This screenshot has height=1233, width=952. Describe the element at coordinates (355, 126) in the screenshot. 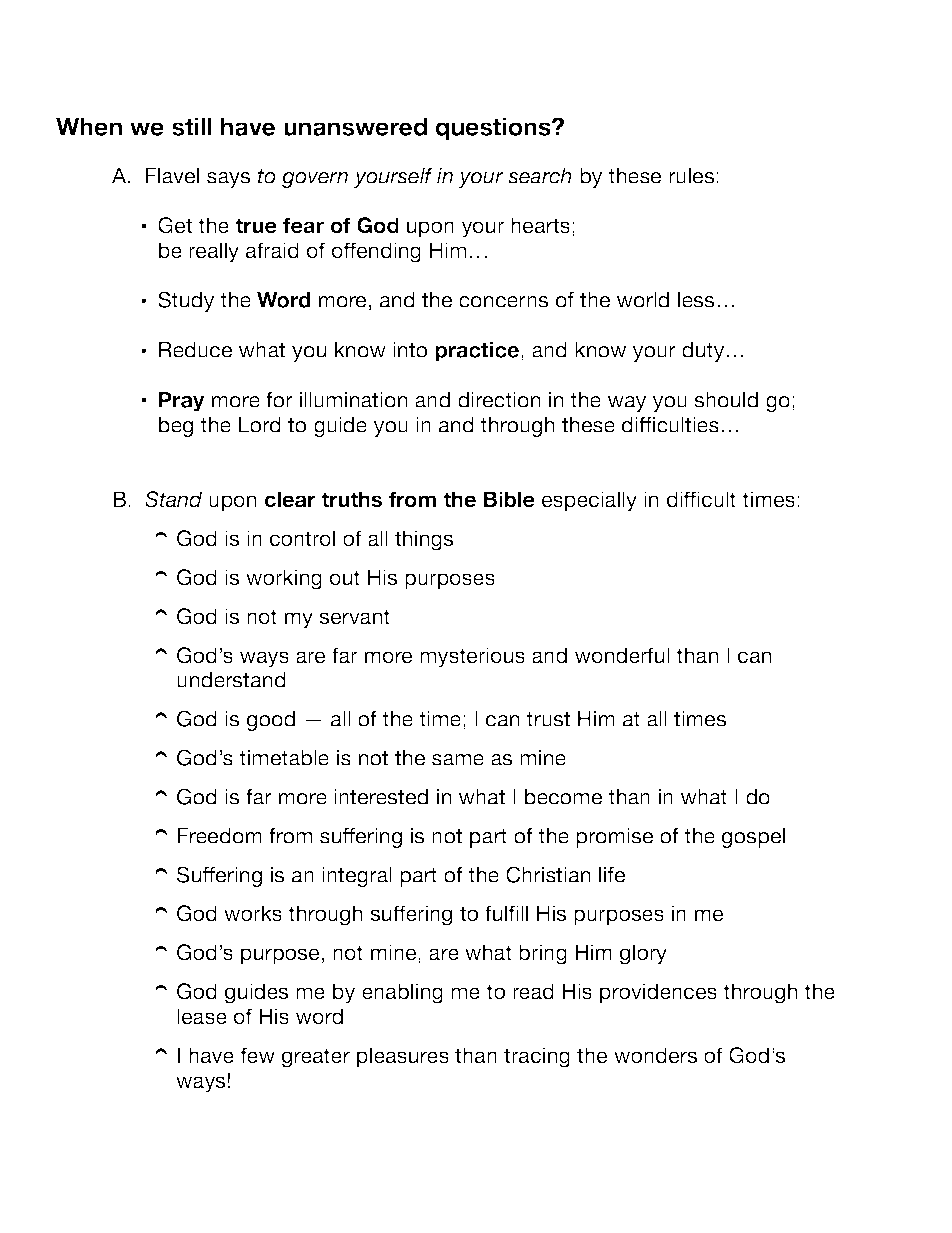

I see `unanswered` at that location.
